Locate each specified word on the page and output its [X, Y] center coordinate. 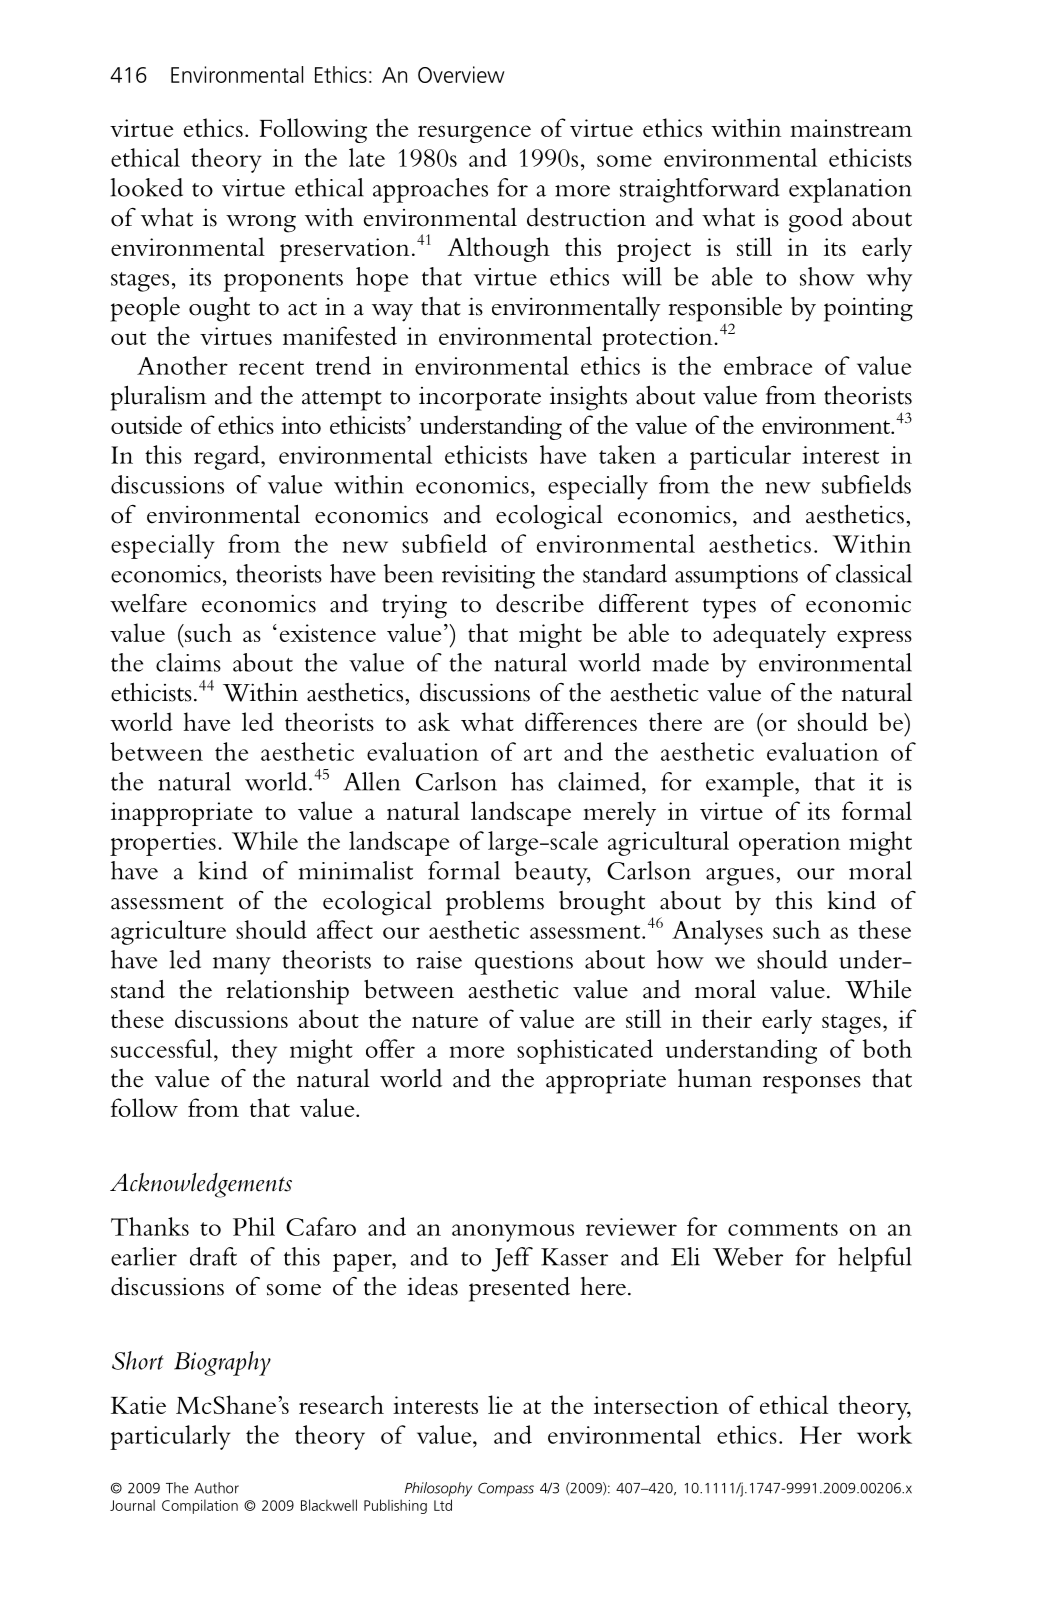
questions [524, 963]
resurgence [474, 134]
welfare [148, 603]
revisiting [488, 577]
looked [146, 187]
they [254, 1051]
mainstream [851, 128]
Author [216, 1488]
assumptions [736, 577]
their [727, 1018]
